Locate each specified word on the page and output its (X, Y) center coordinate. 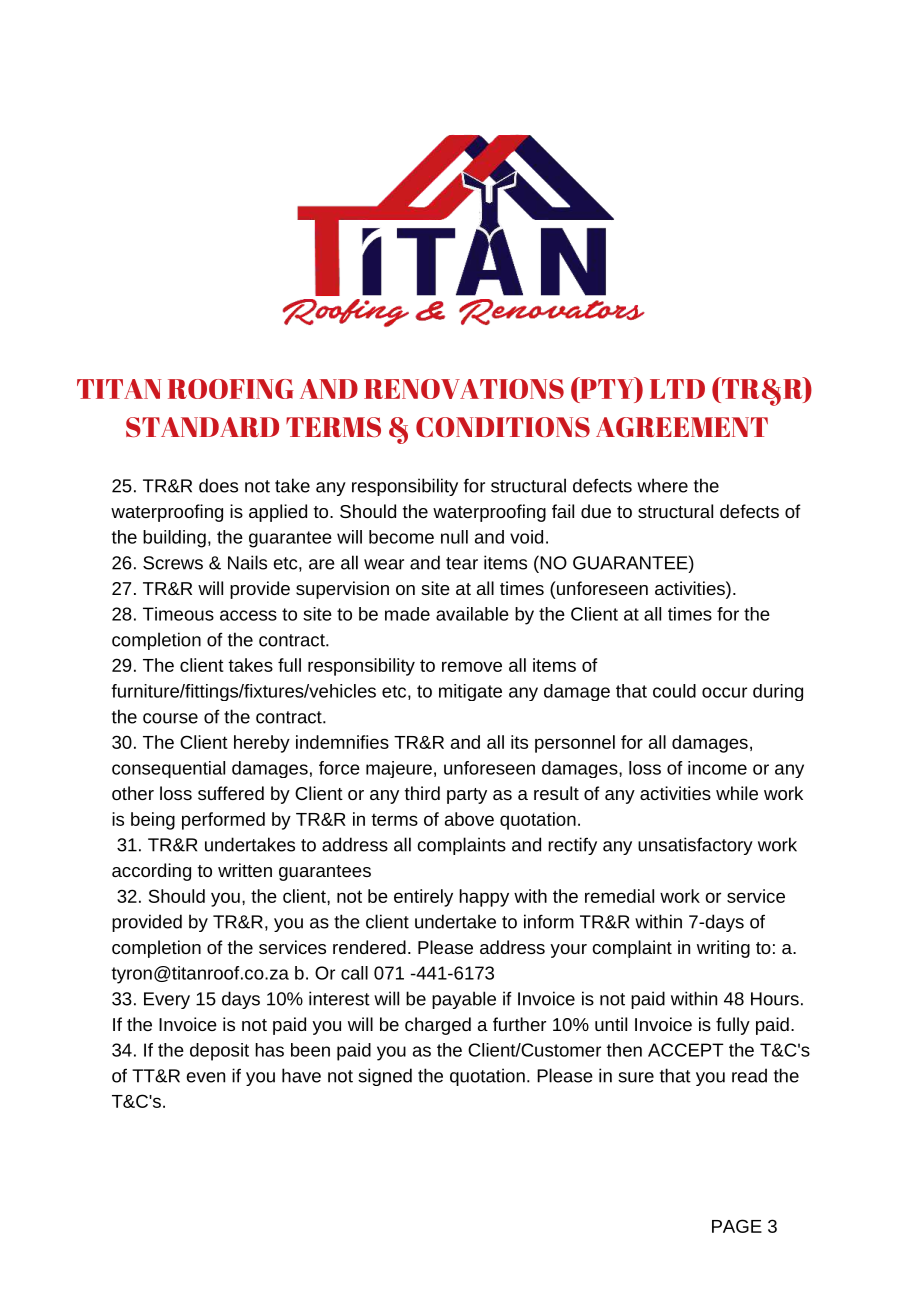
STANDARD (202, 427)
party (467, 796)
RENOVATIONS (464, 389)
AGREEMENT (682, 427)
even (206, 1077)
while (737, 793)
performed (223, 821)
